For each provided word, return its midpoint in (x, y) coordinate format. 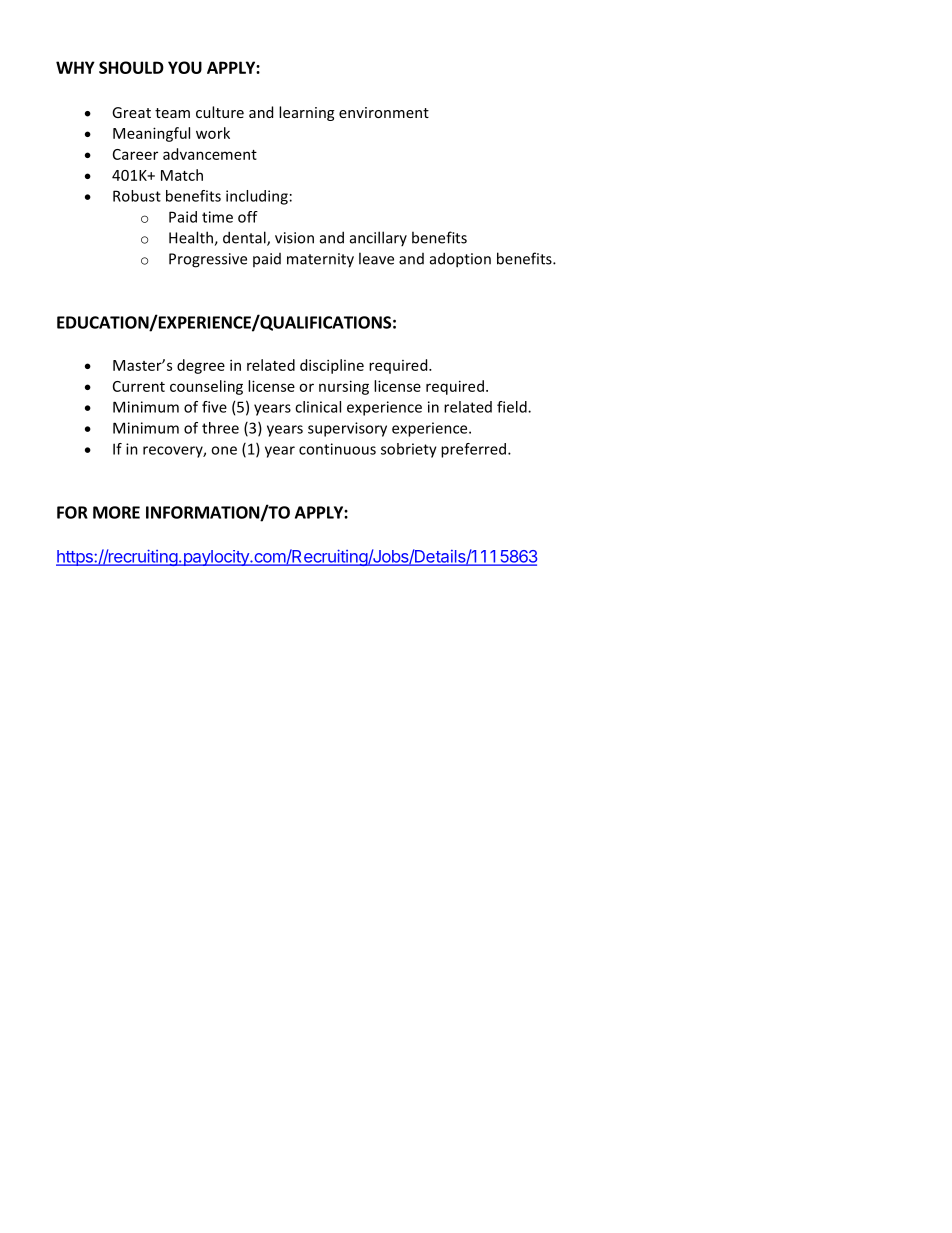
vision (294, 238)
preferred (475, 450)
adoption (460, 260)
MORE (116, 512)
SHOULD (131, 67)
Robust (137, 196)
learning (306, 113)
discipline (332, 366)
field (513, 407)
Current (139, 386)
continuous (337, 449)
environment (384, 112)
